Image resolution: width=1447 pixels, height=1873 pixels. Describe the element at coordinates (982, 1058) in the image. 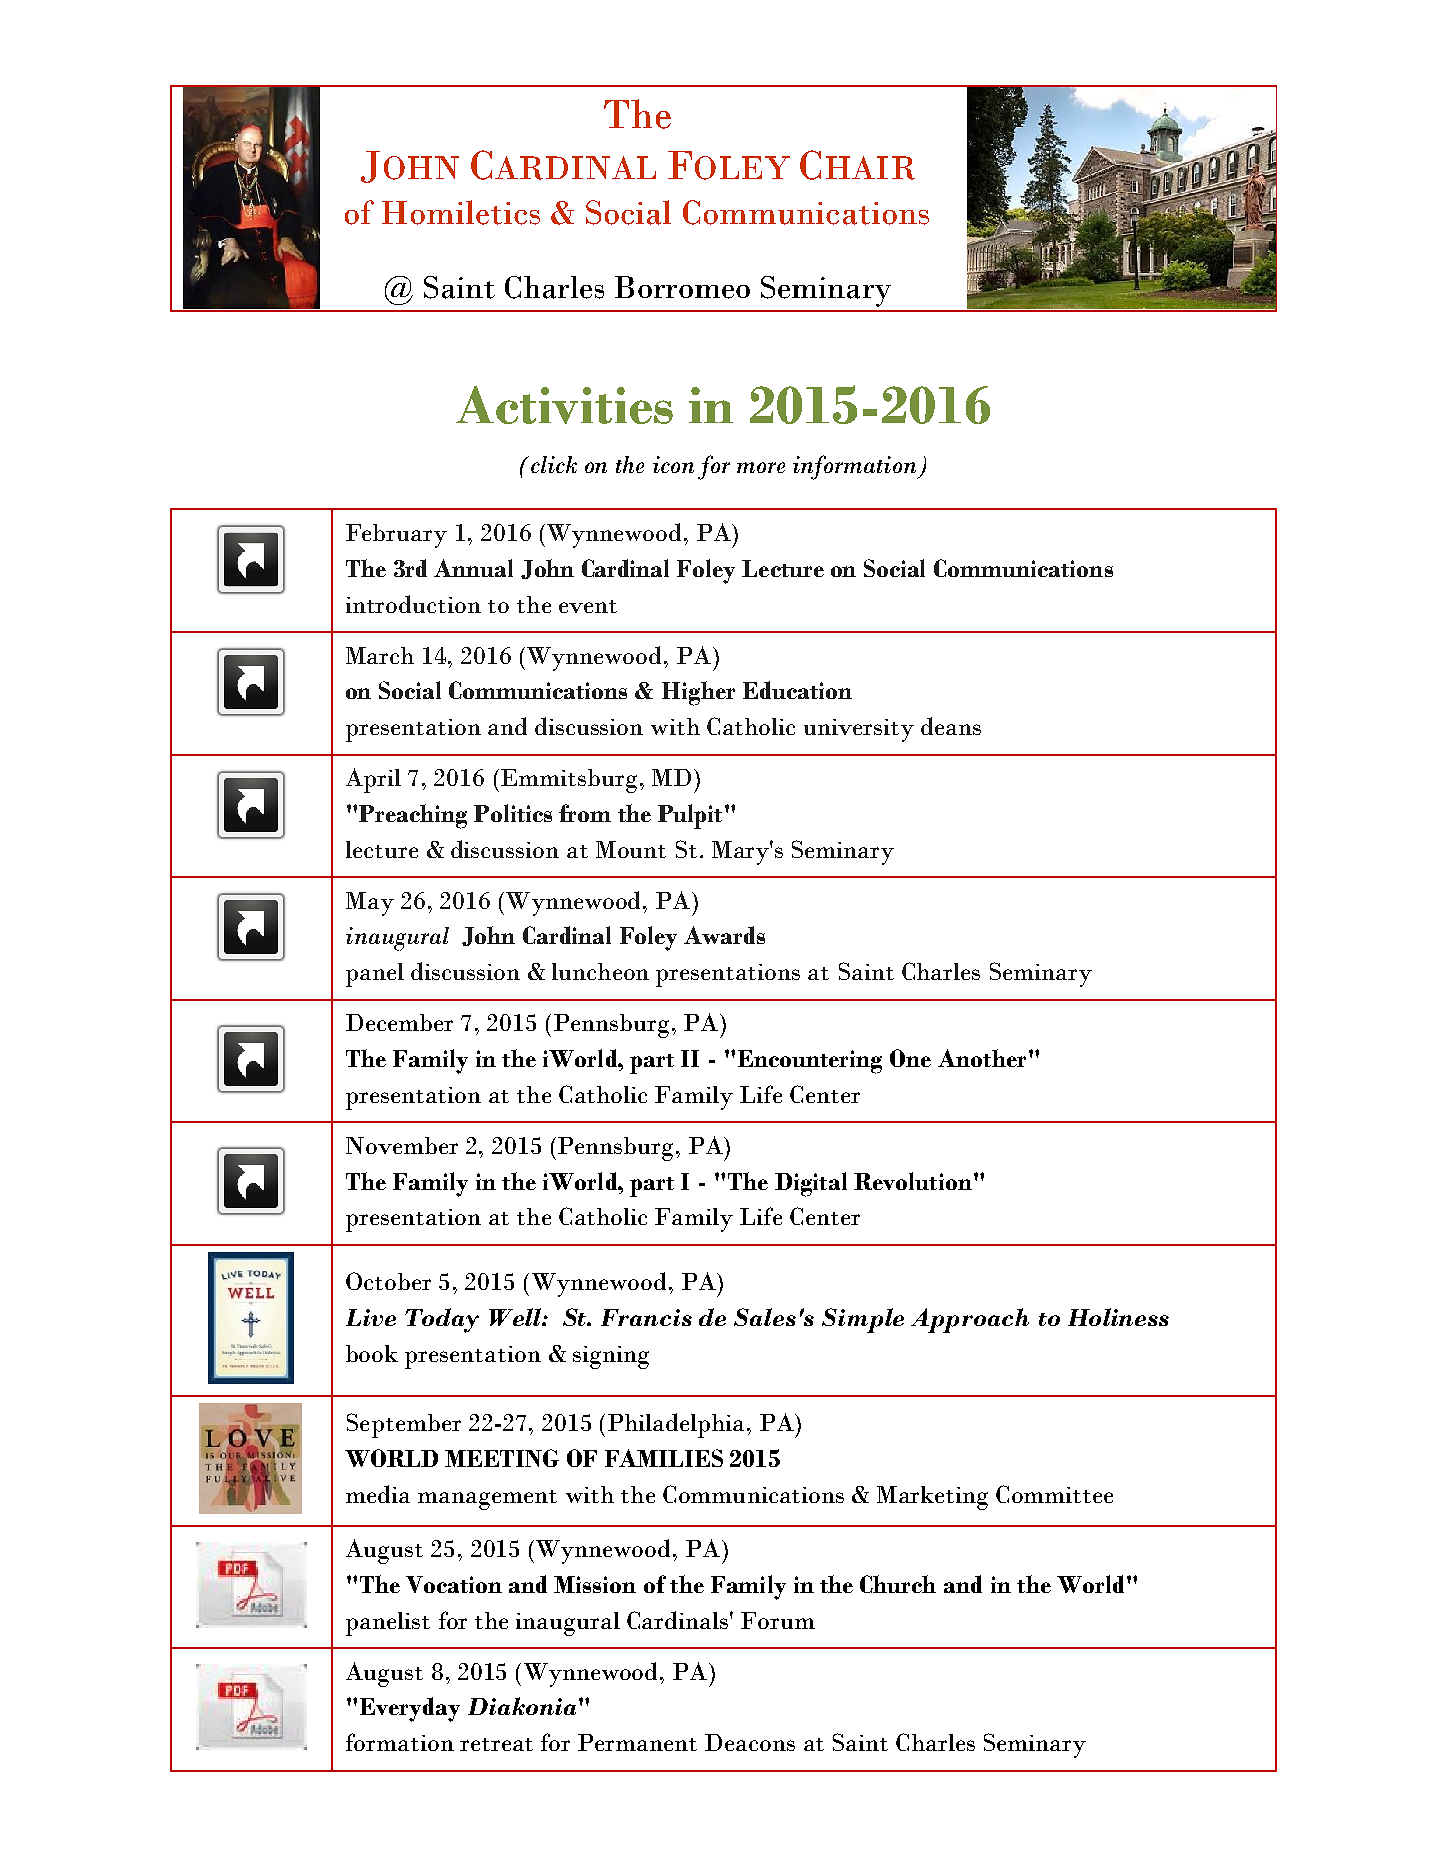

I see `Another` at that location.
